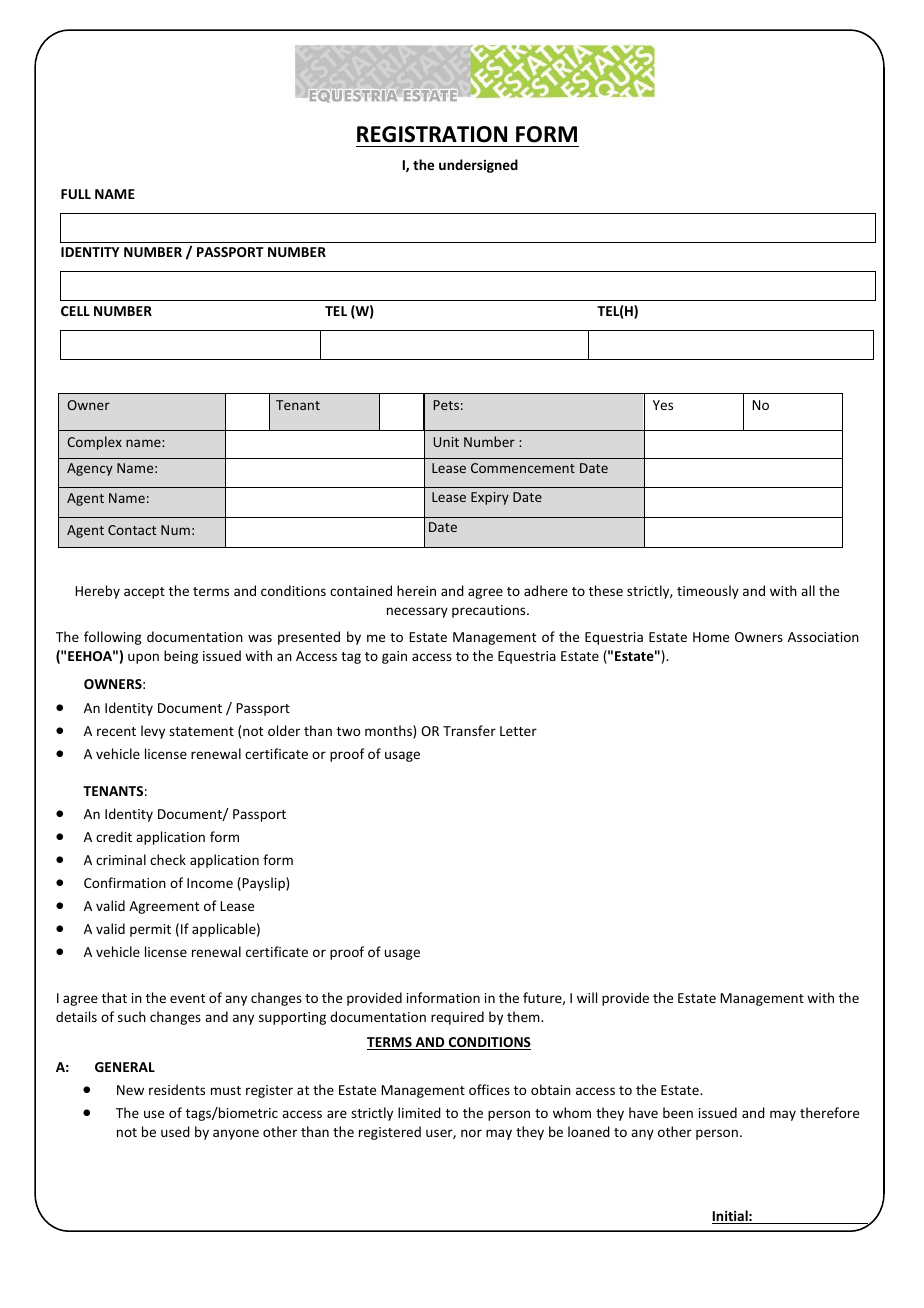 The width and height of the screenshot is (924, 1308). What do you see at coordinates (76, 194) in the screenshot?
I see `FULL` at bounding box center [76, 194].
